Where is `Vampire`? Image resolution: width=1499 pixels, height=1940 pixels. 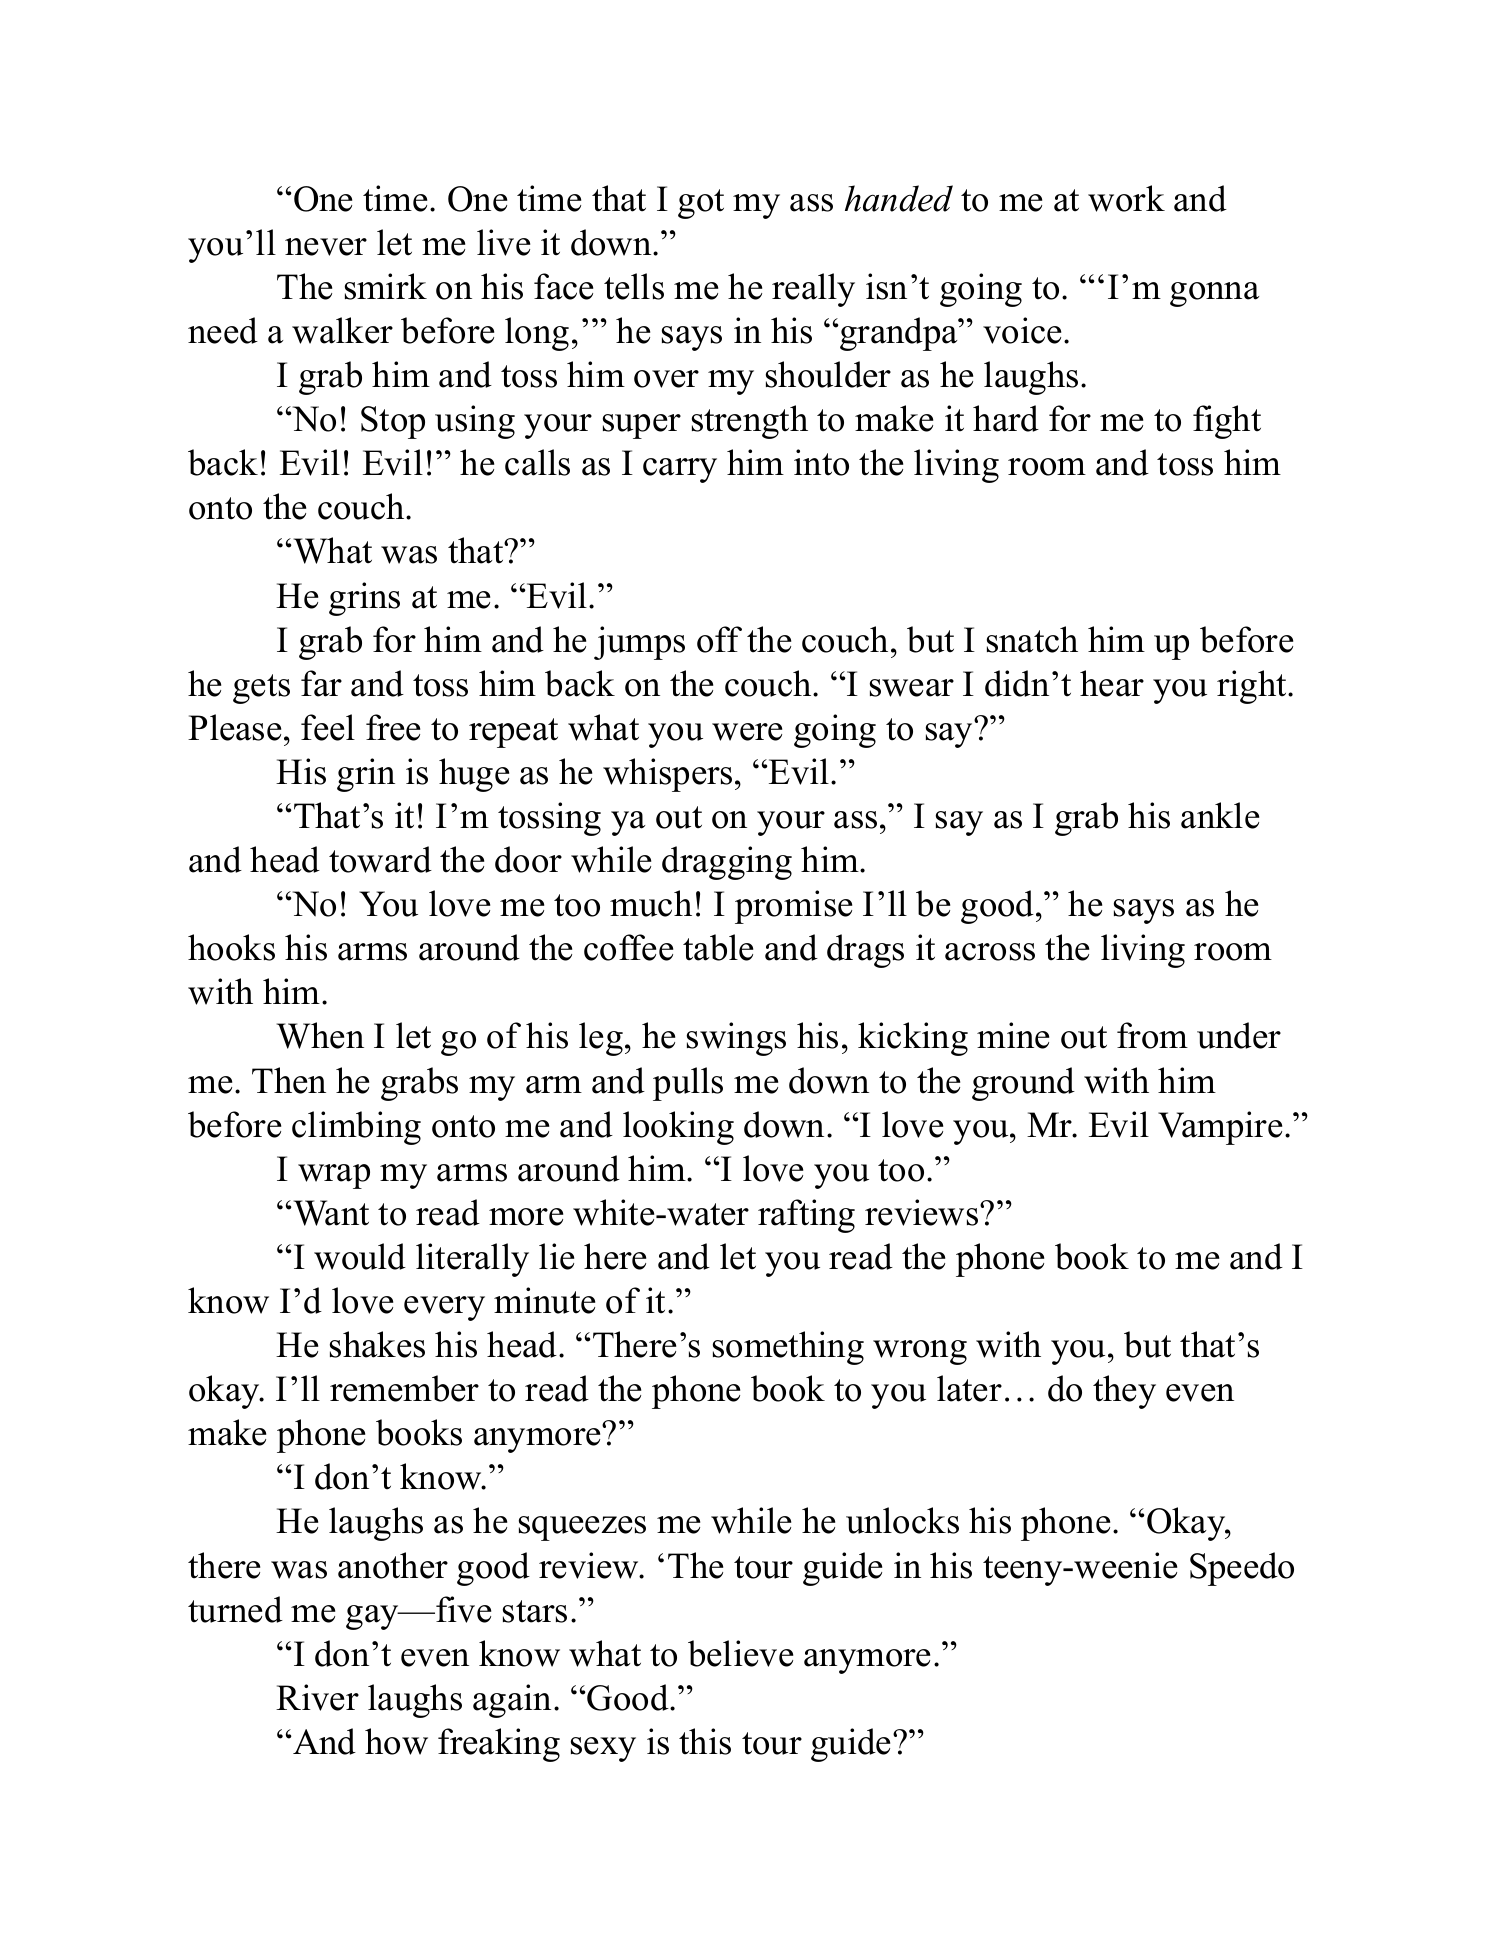 Vampire is located at coordinates (1220, 1128).
